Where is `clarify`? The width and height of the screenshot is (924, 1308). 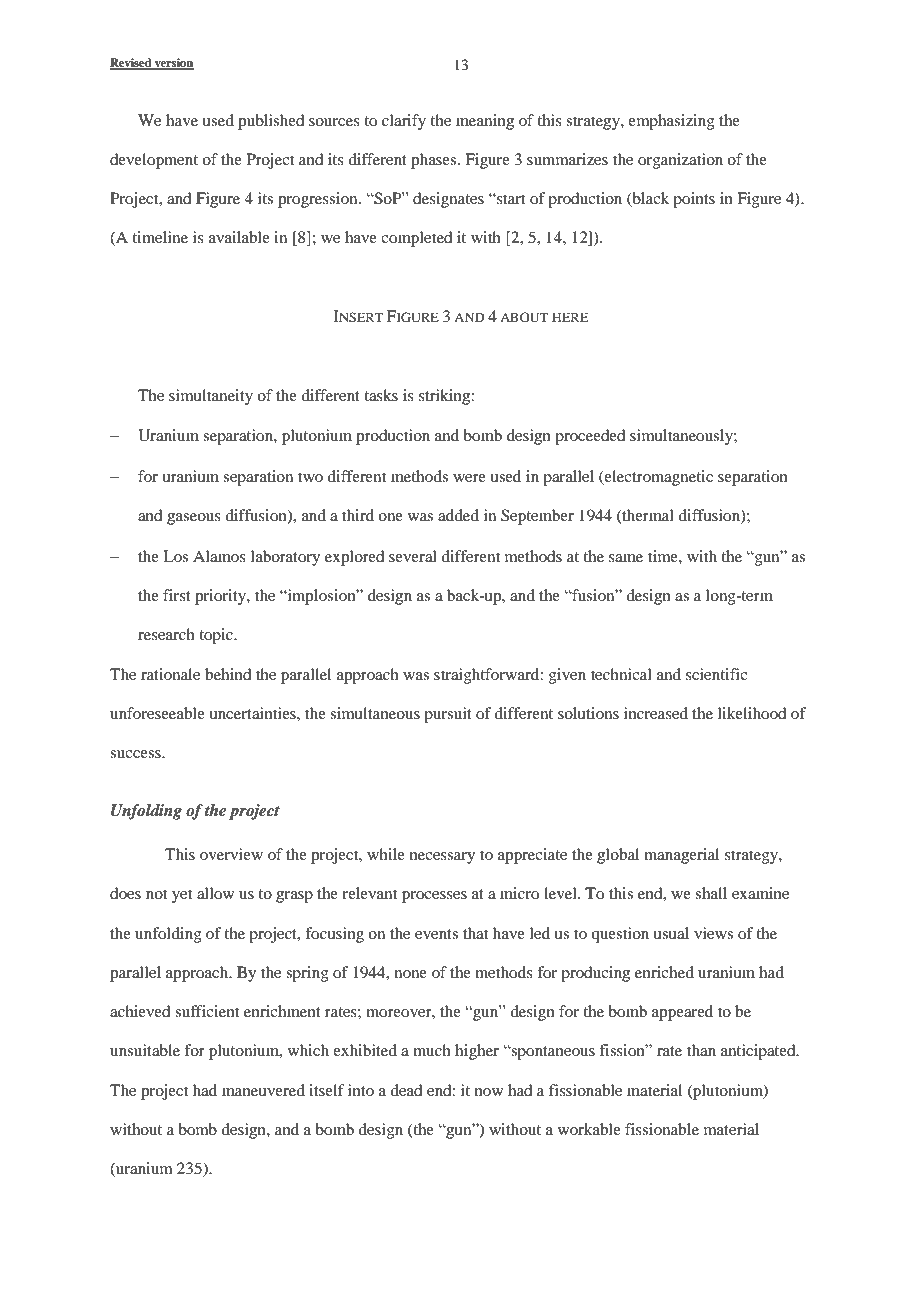
clarify is located at coordinates (404, 122).
